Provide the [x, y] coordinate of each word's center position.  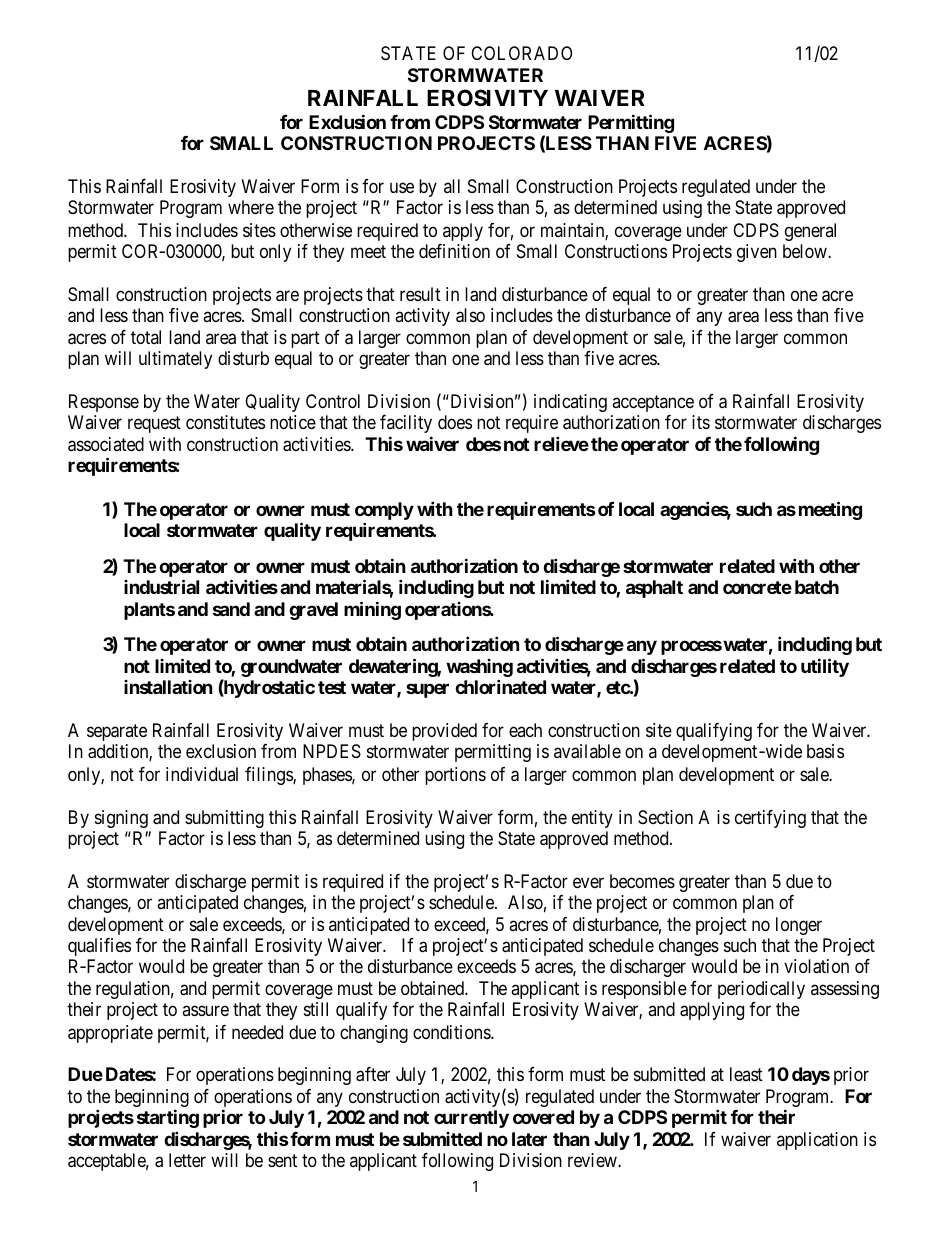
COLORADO [521, 53]
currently [471, 1119]
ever [588, 882]
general [810, 232]
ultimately [175, 360]
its [701, 422]
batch [817, 587]
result [420, 294]
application [817, 1141]
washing [479, 669]
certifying [770, 819]
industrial [161, 586]
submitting [224, 819]
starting [168, 1118]
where [251, 207]
